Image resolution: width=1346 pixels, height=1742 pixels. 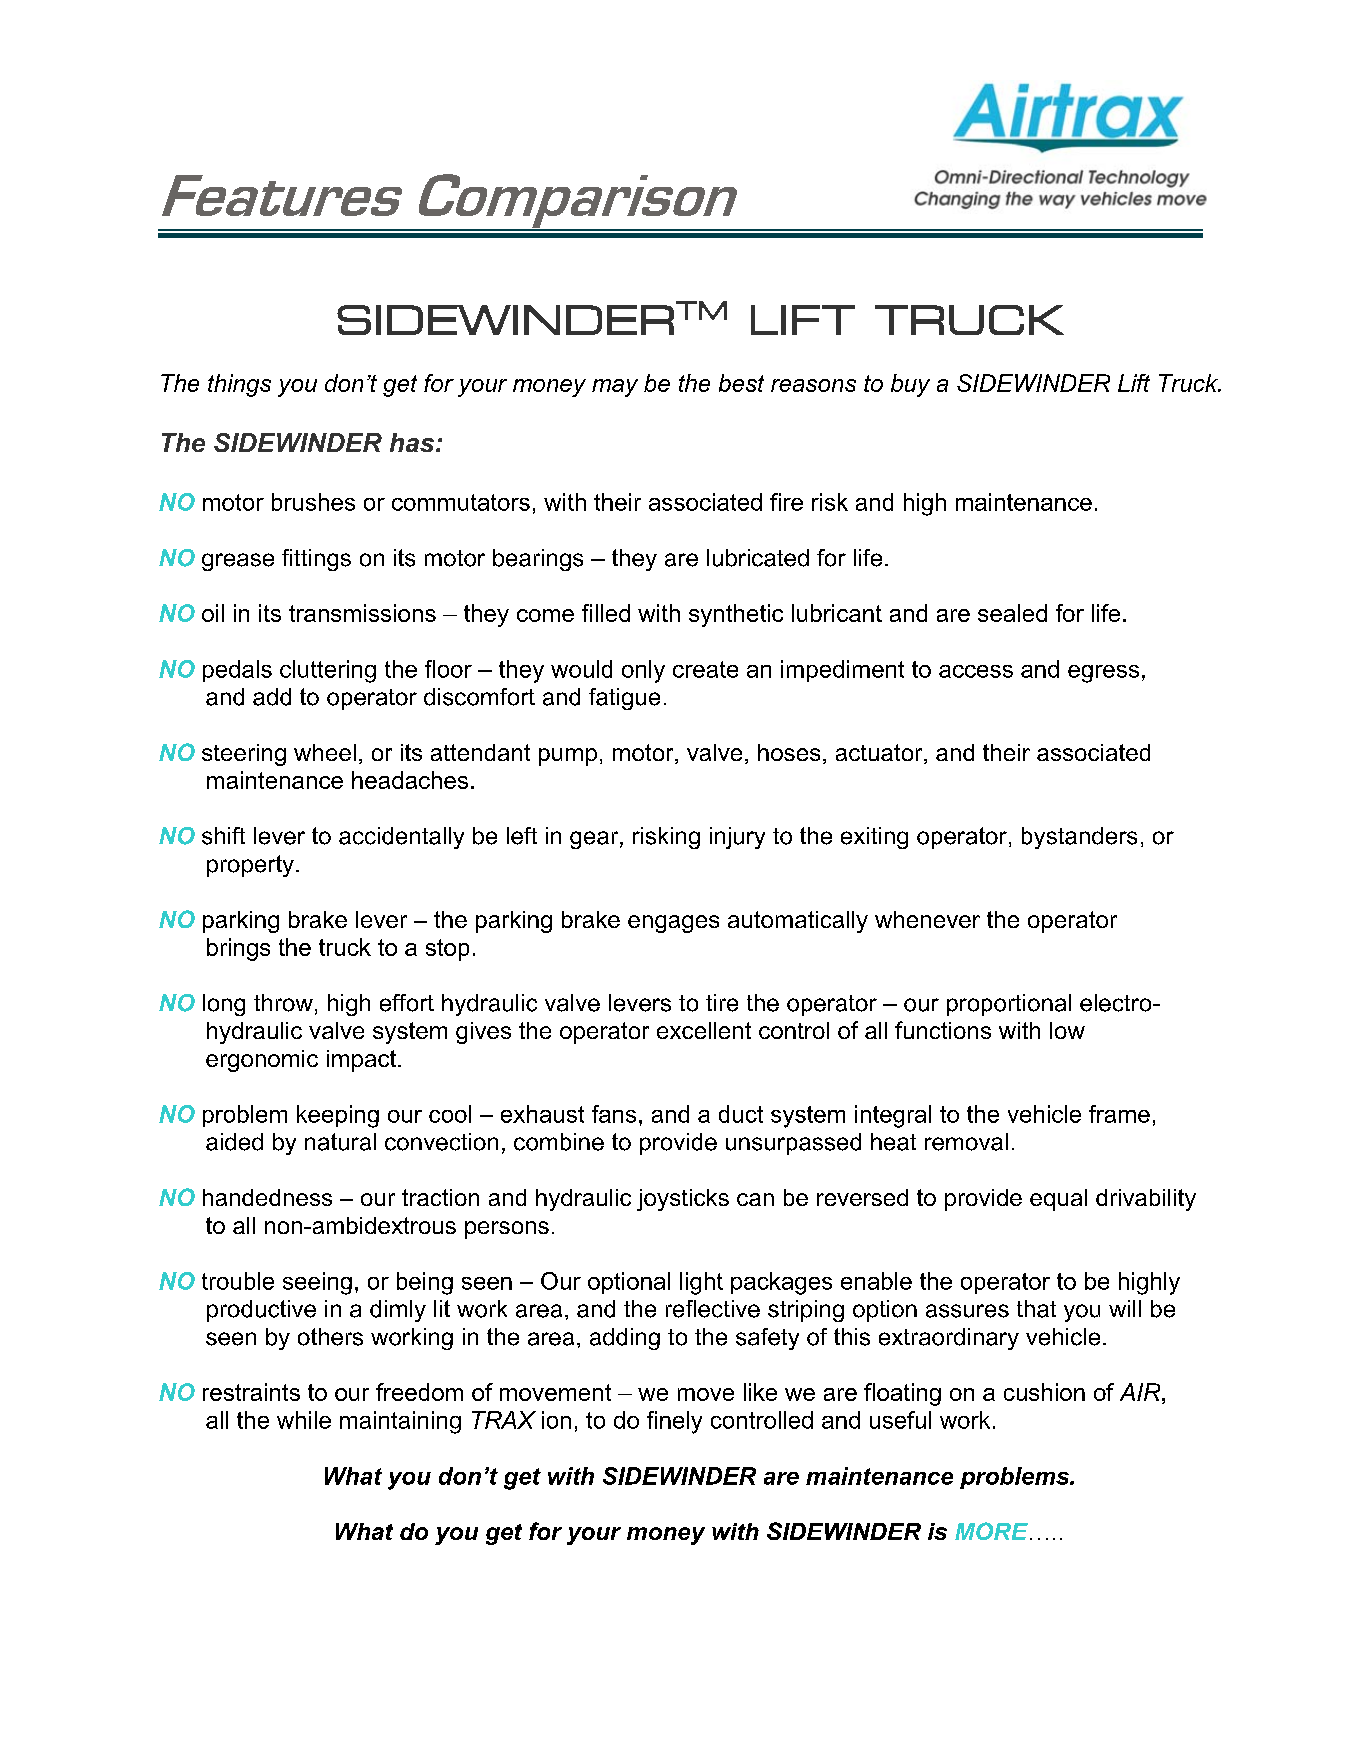 What do you see at coordinates (304, 1420) in the screenshot?
I see `while` at bounding box center [304, 1420].
